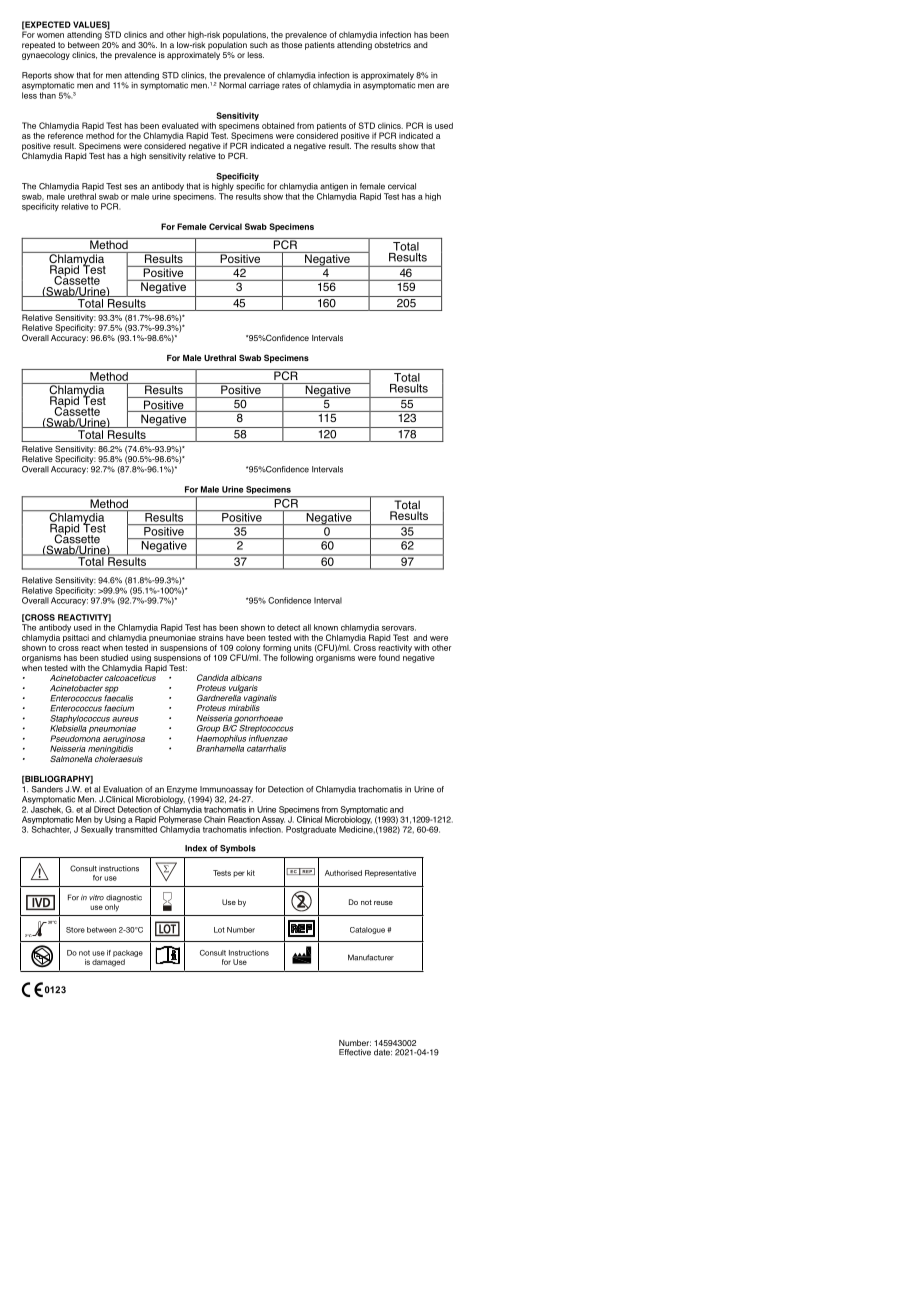 This screenshot has height=1307, width=924. I want to click on Postgraduate, so click(311, 830).
